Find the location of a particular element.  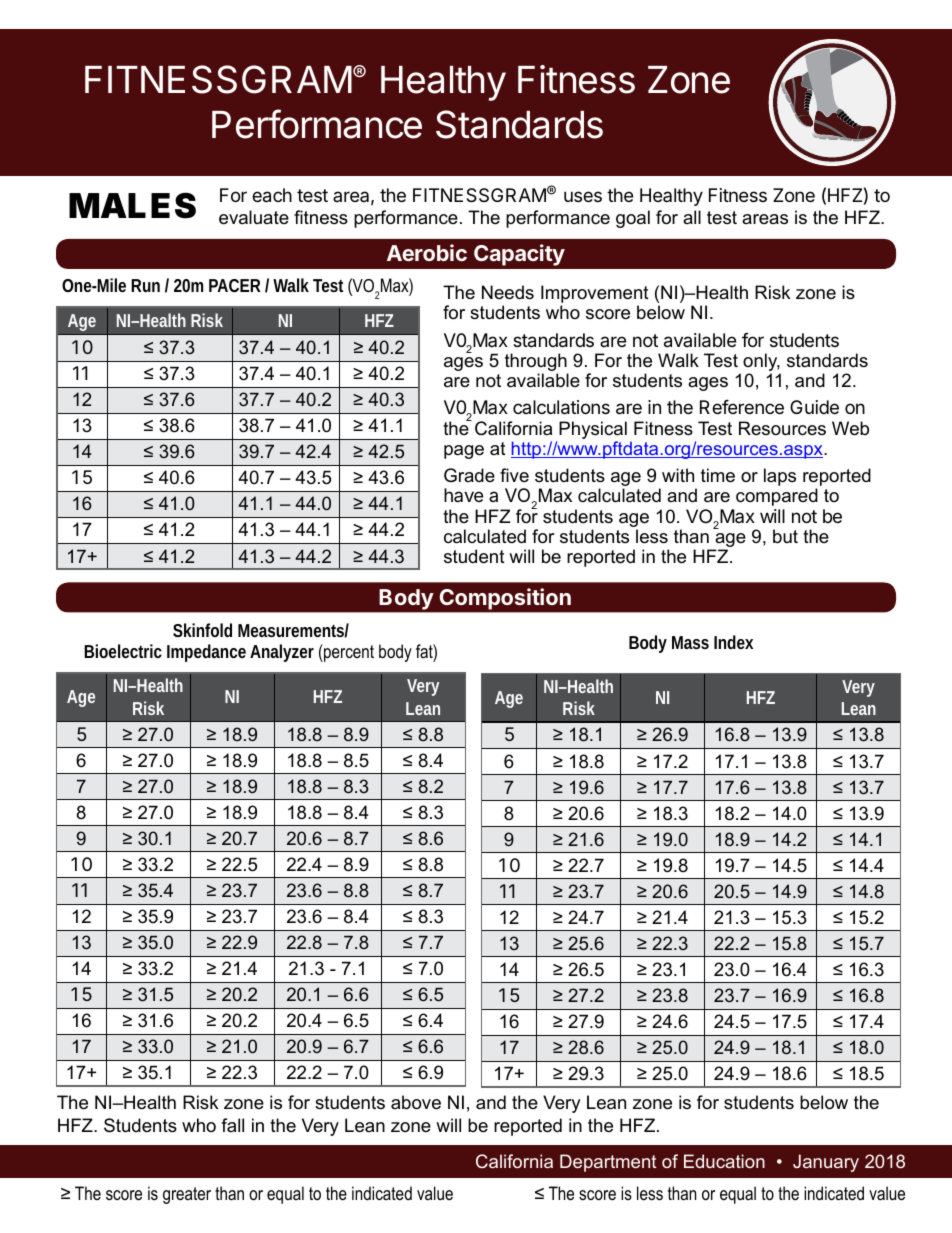

Reference is located at coordinates (742, 407).
